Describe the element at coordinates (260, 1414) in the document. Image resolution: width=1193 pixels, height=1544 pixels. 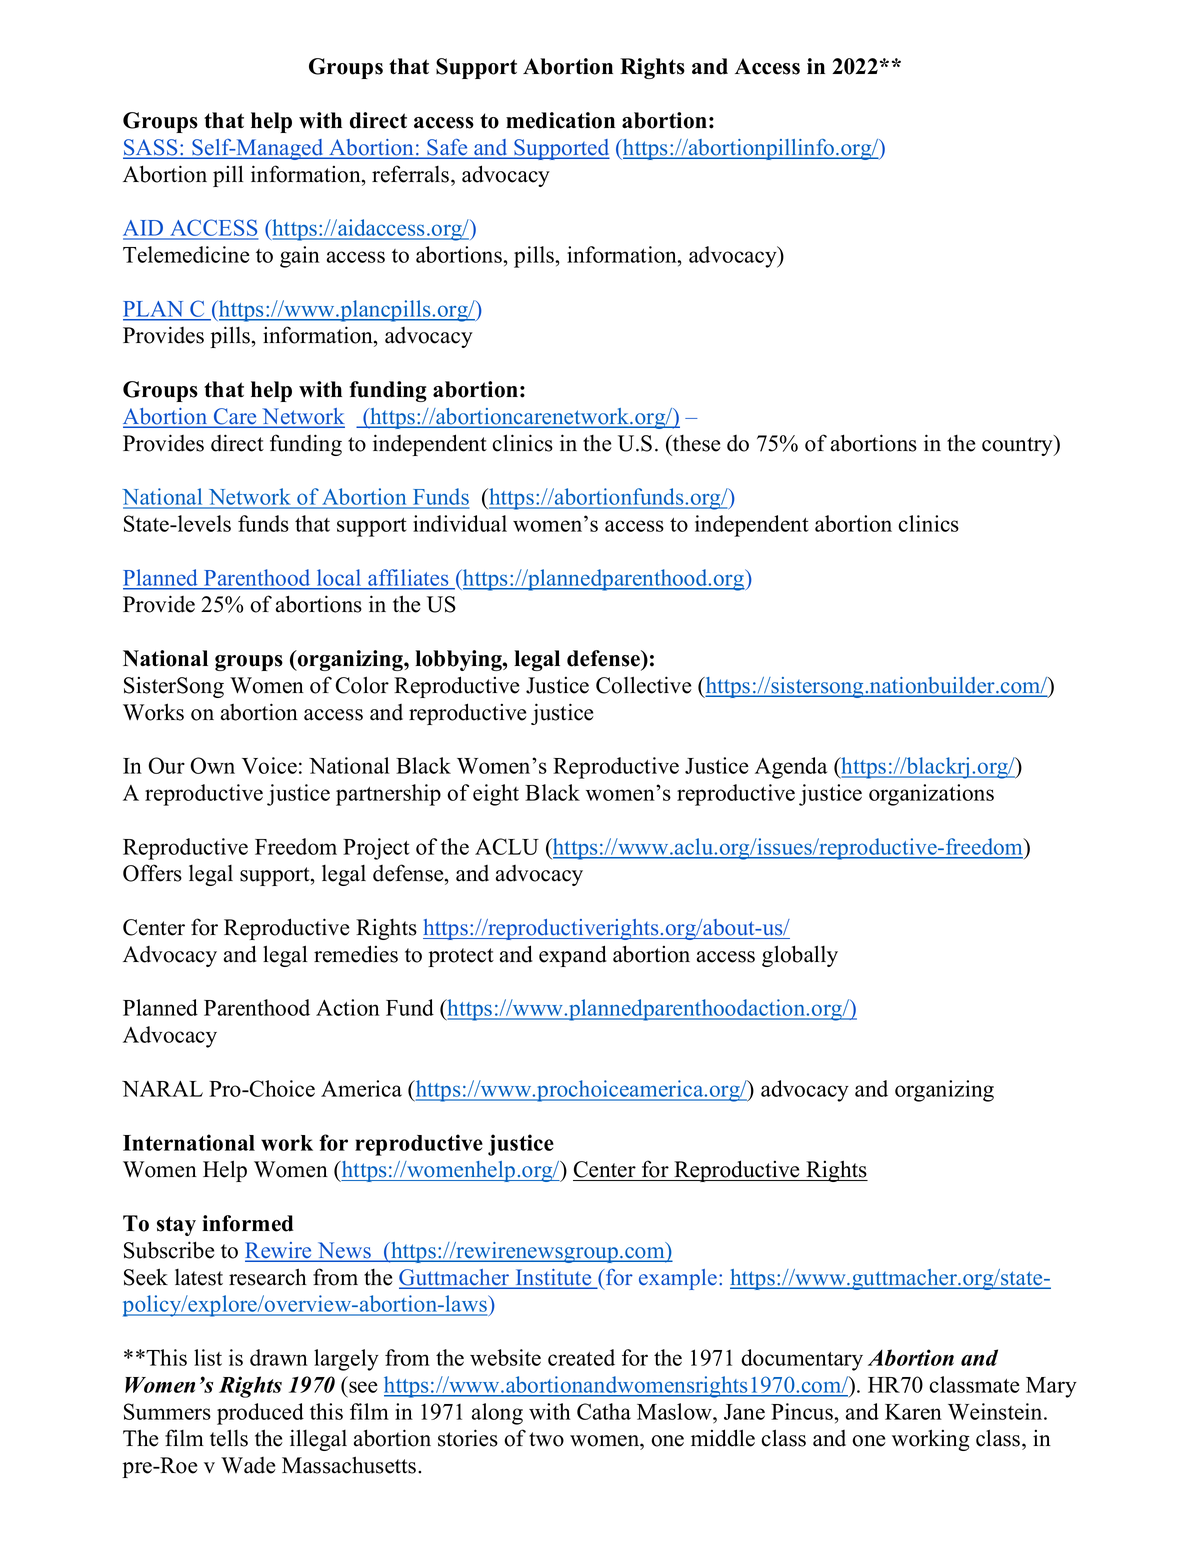
I see `produced` at that location.
